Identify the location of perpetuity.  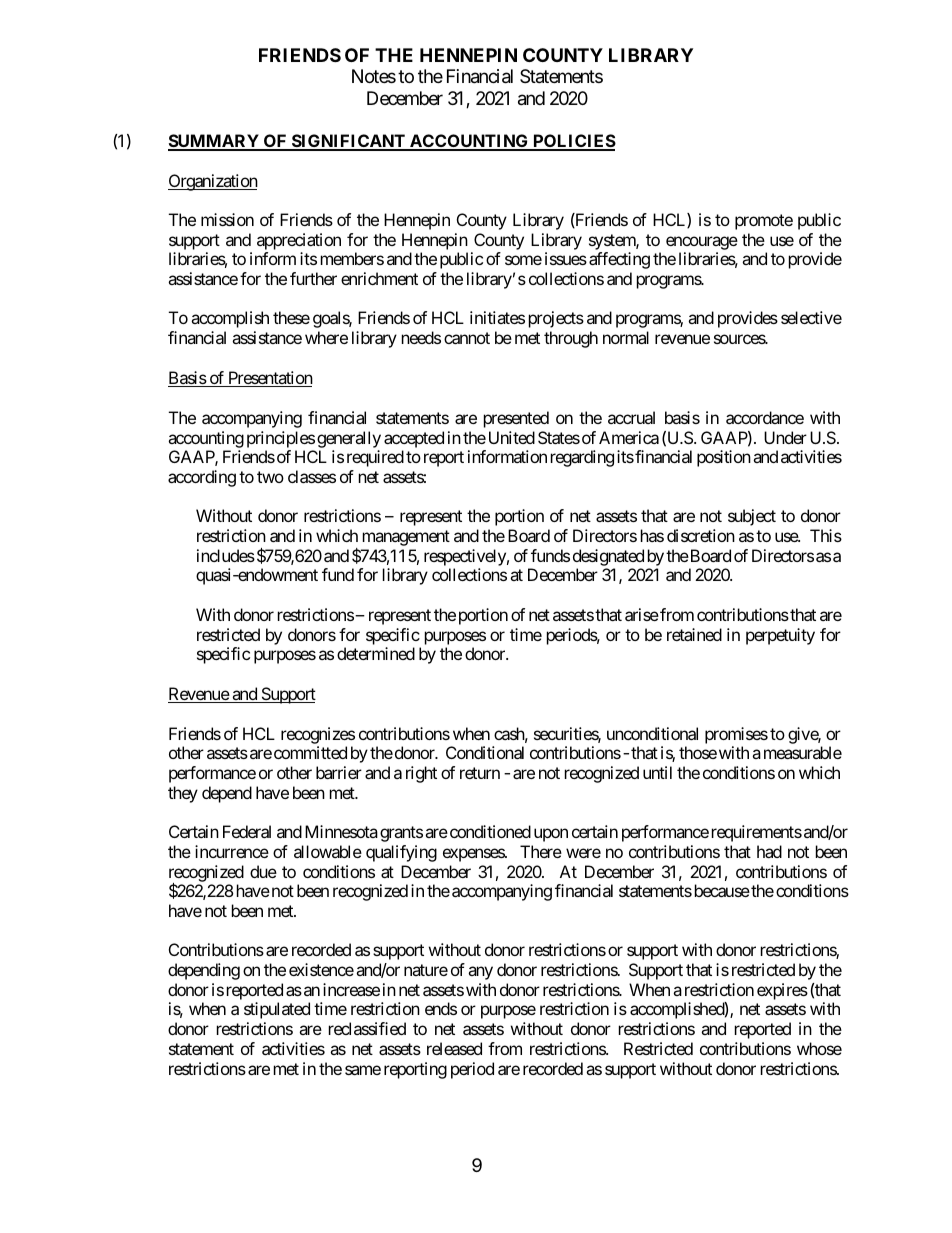
(780, 636).
